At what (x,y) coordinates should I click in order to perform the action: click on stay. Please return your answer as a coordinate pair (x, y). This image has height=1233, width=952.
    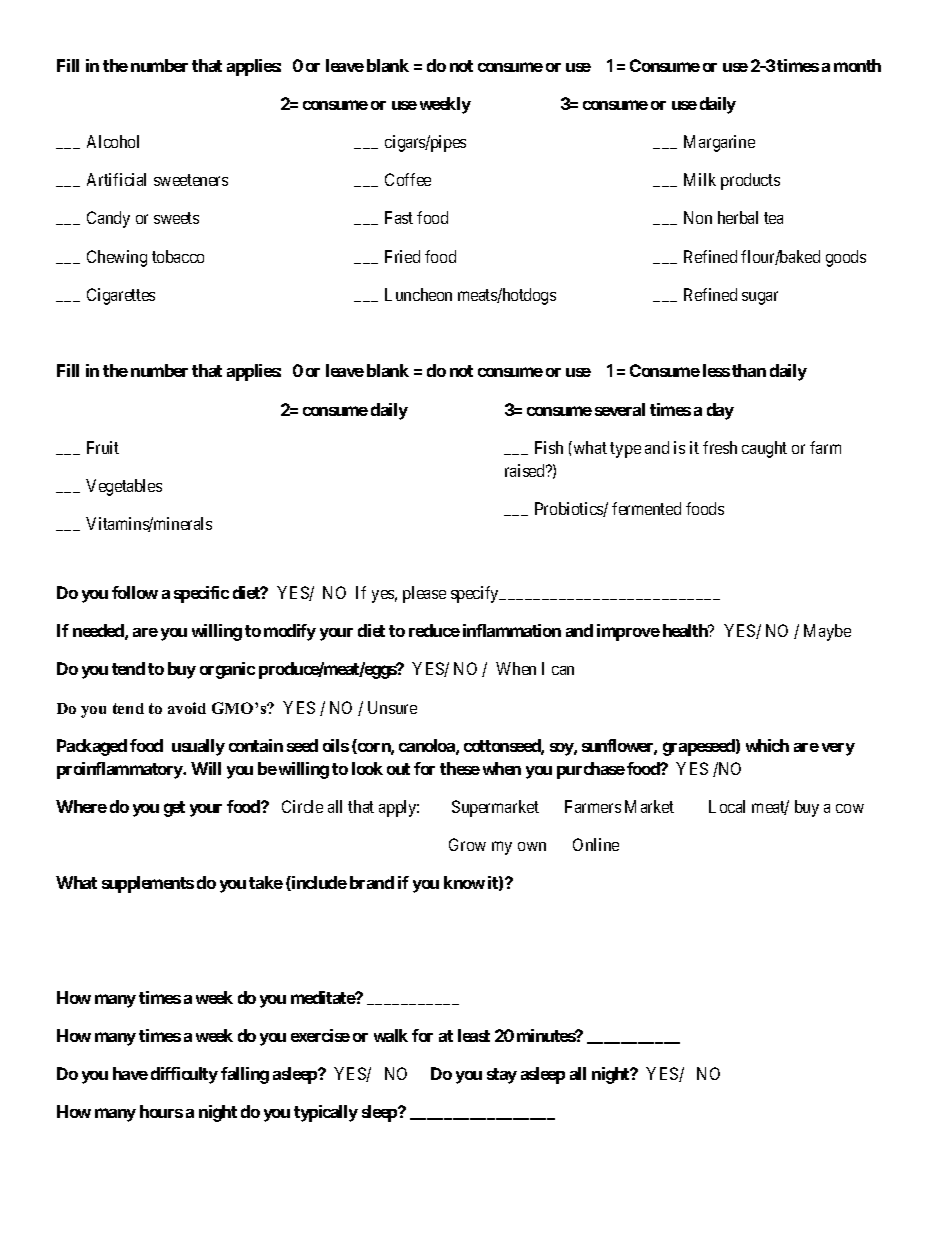
    Looking at the image, I should click on (502, 1076).
